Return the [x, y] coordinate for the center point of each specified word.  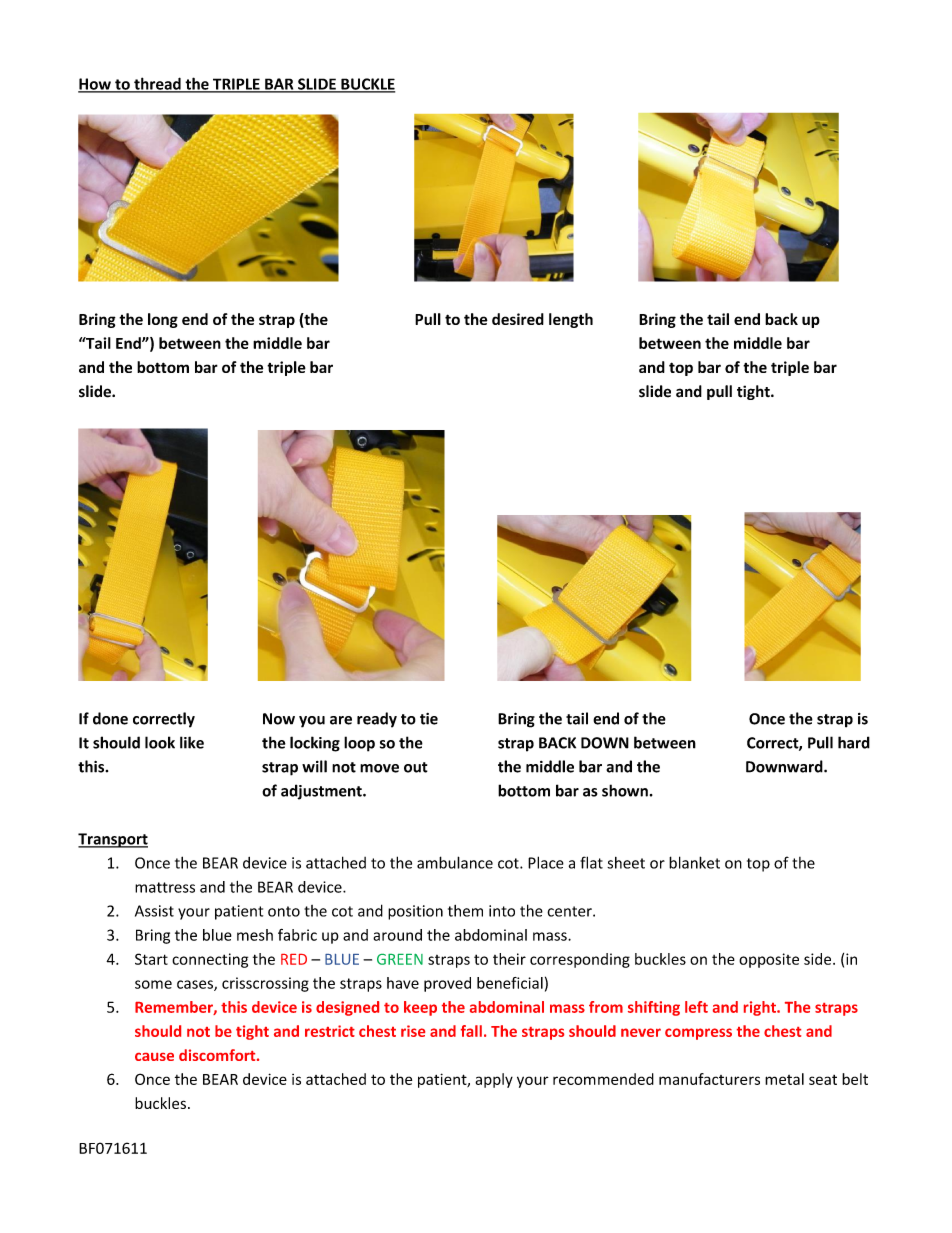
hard [854, 742]
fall [471, 1031]
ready [377, 720]
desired [518, 319]
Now [279, 719]
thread [157, 84]
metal [784, 1079]
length [571, 320]
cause [154, 1057]
